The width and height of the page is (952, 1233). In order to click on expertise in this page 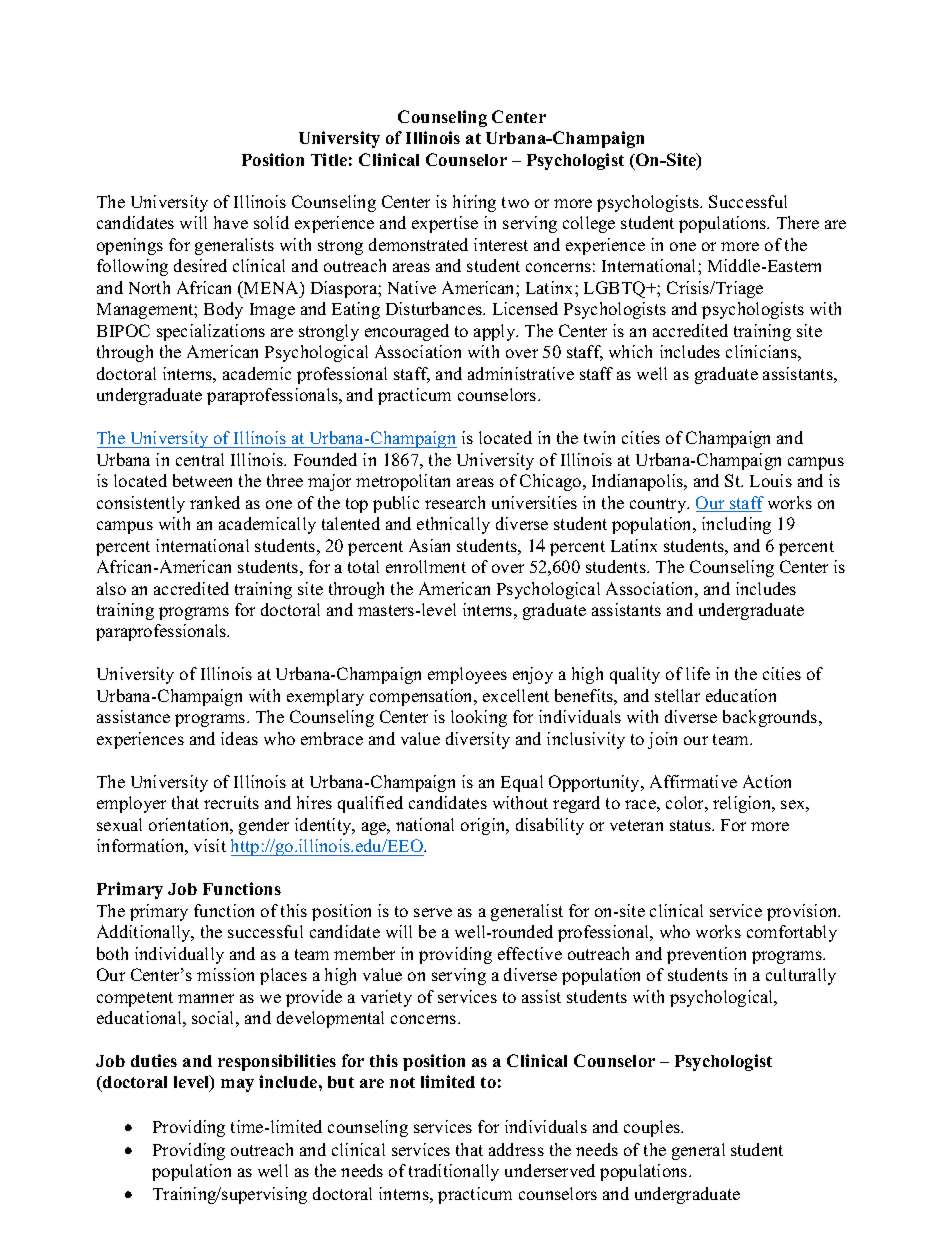, I will do `click(445, 224)`.
